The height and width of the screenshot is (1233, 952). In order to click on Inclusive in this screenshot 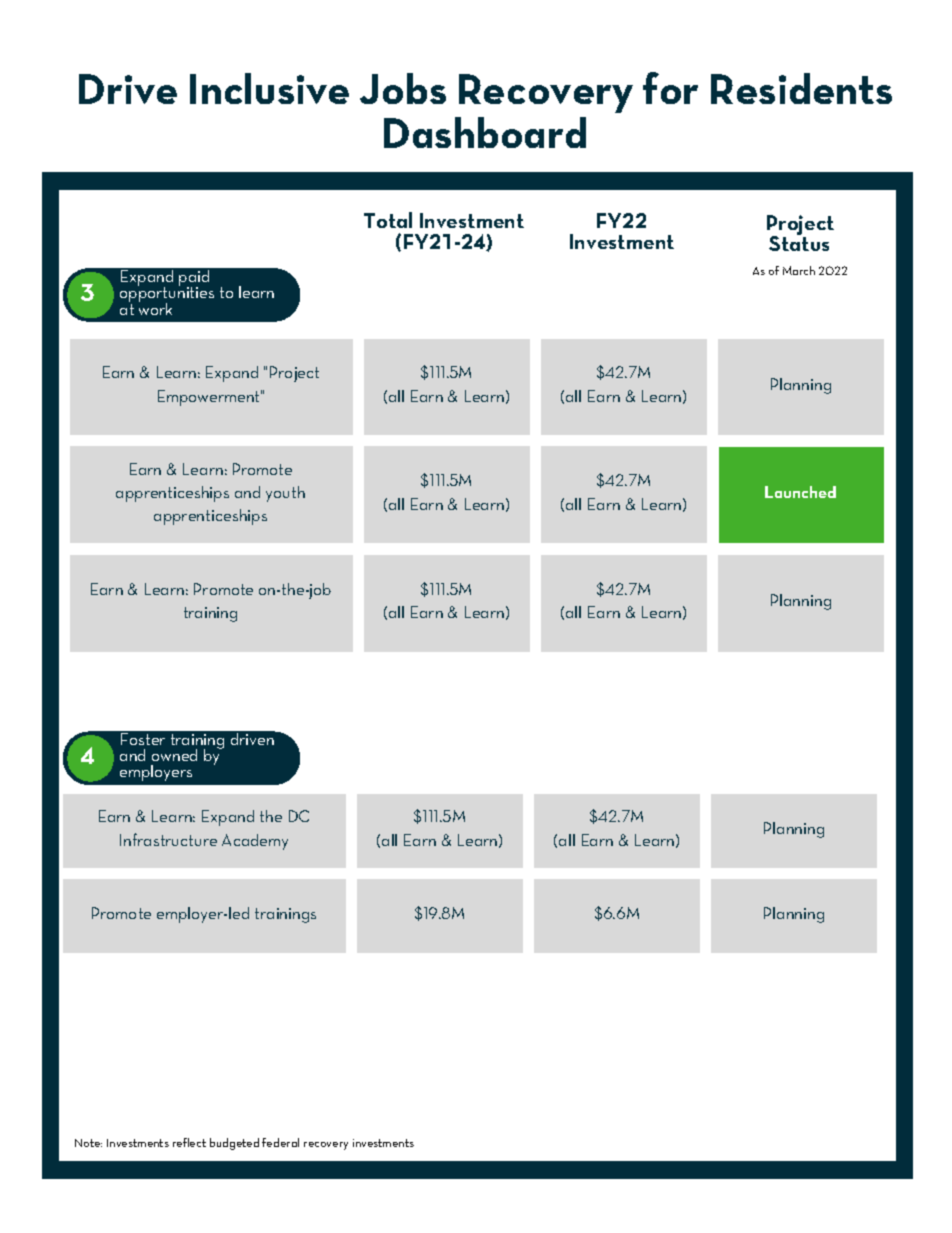, I will do `click(269, 88)`.
